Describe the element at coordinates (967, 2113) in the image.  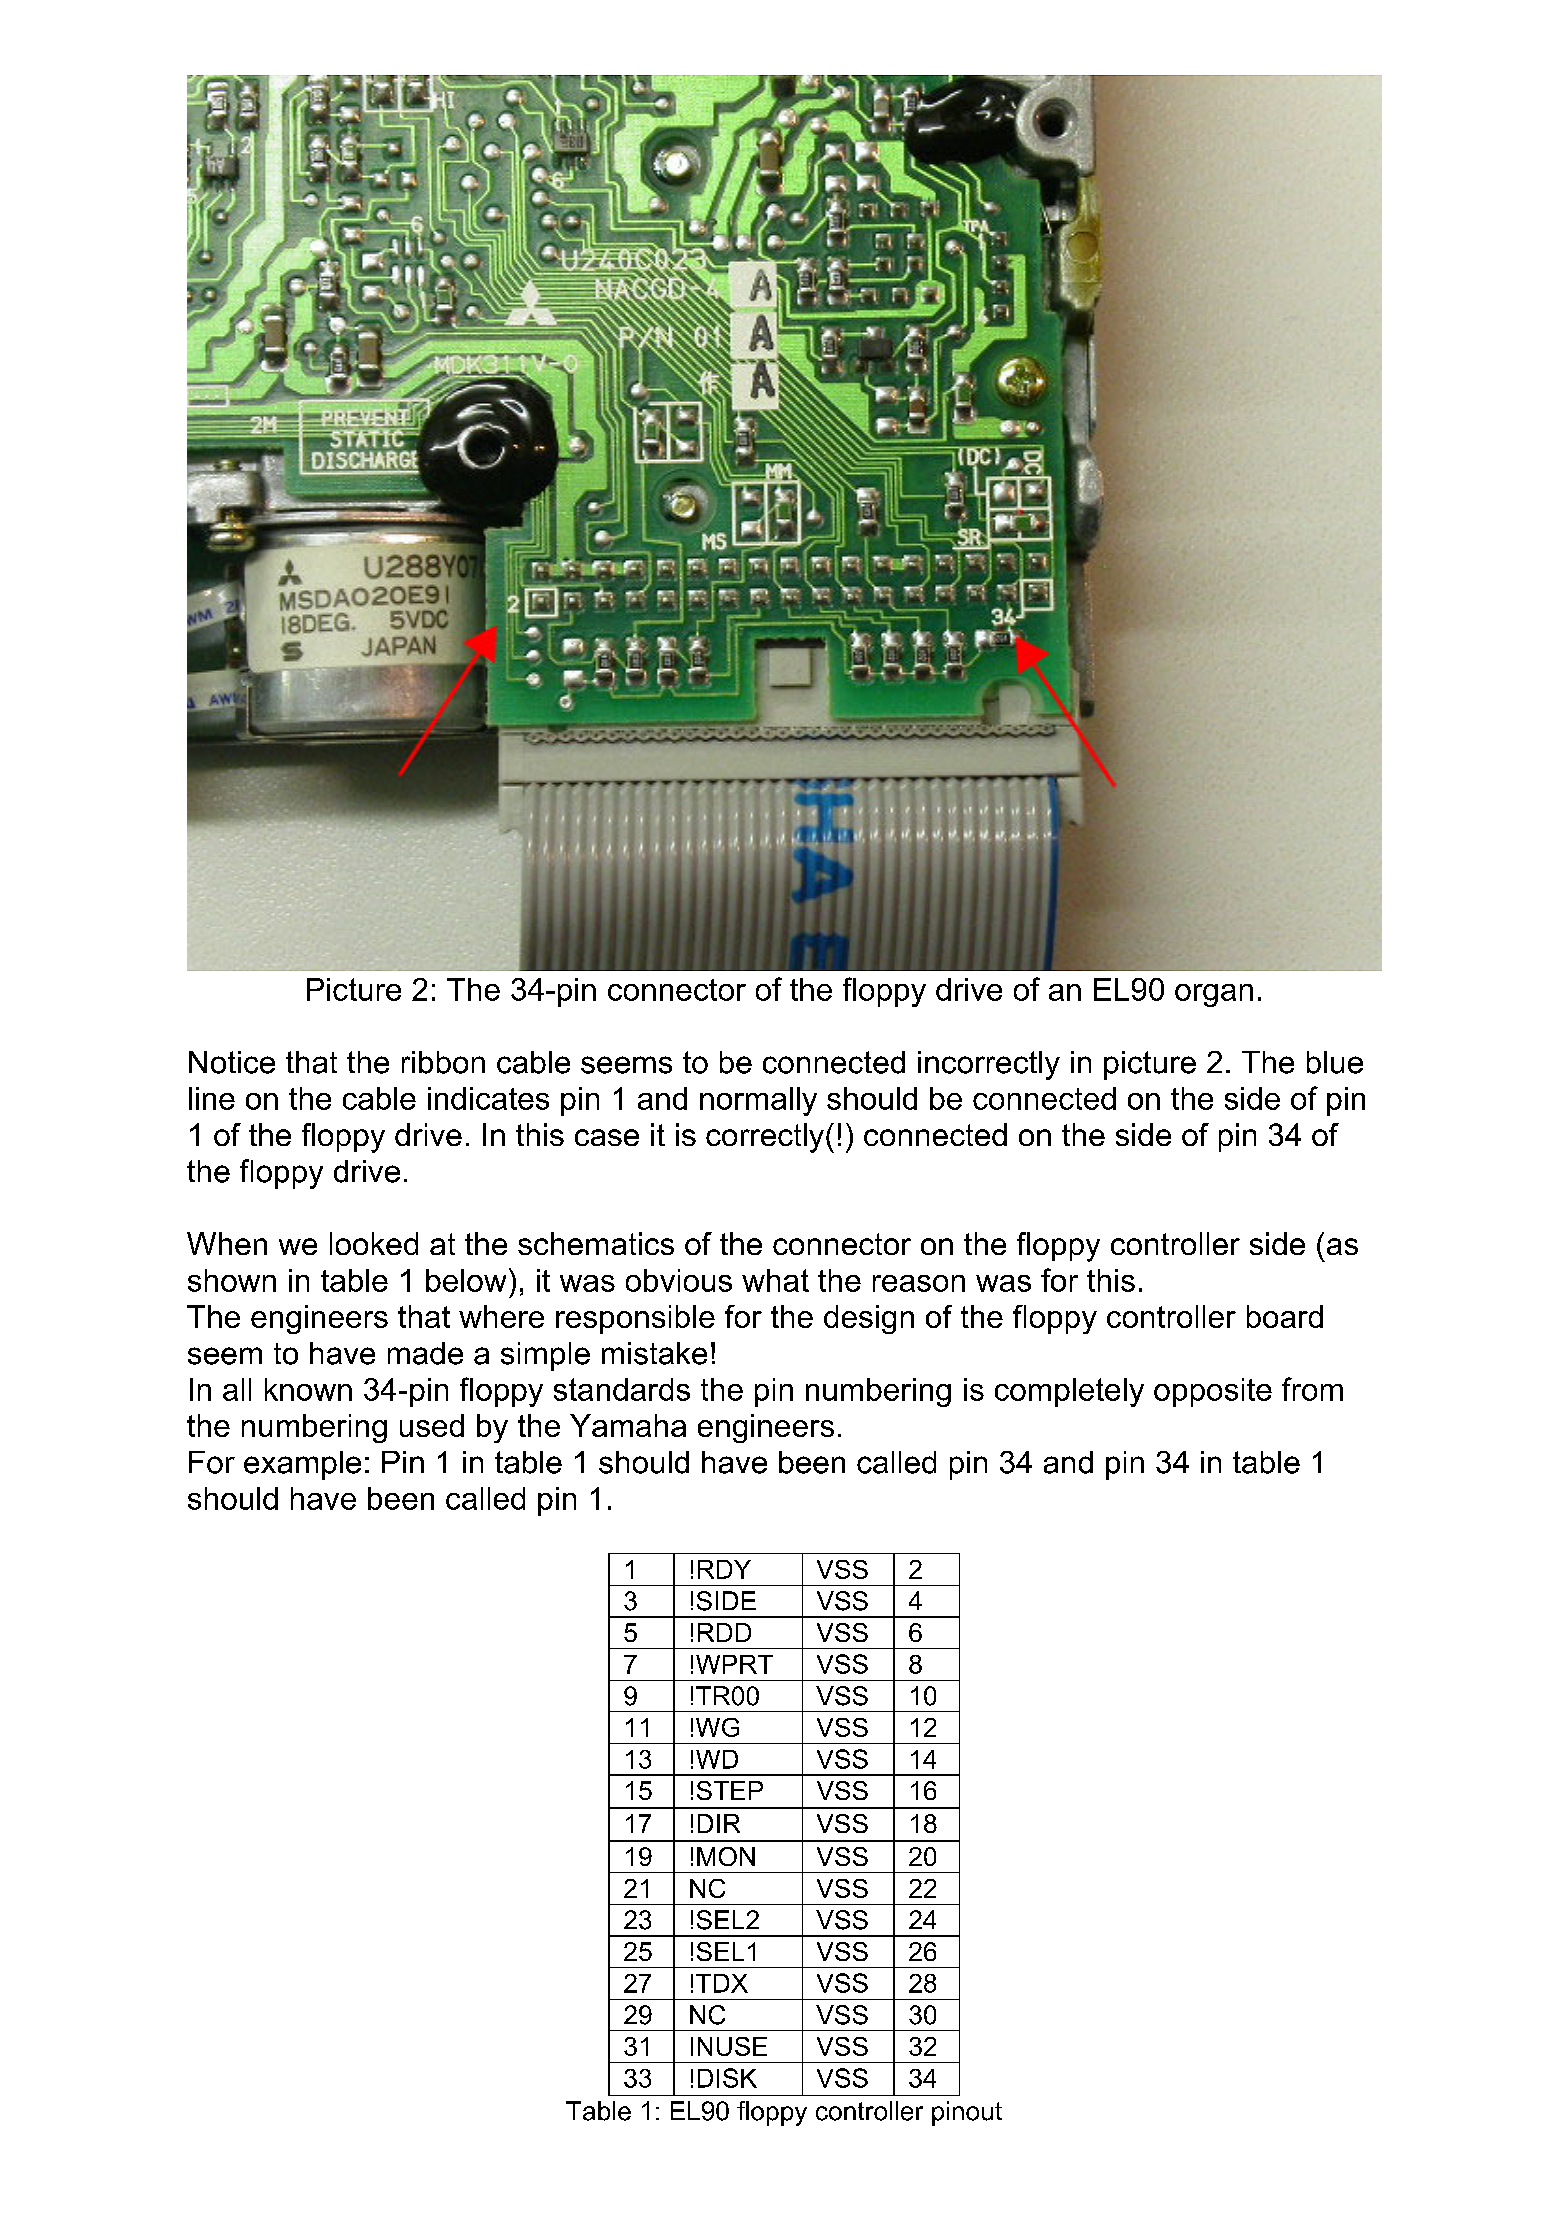
I see `pinout` at that location.
